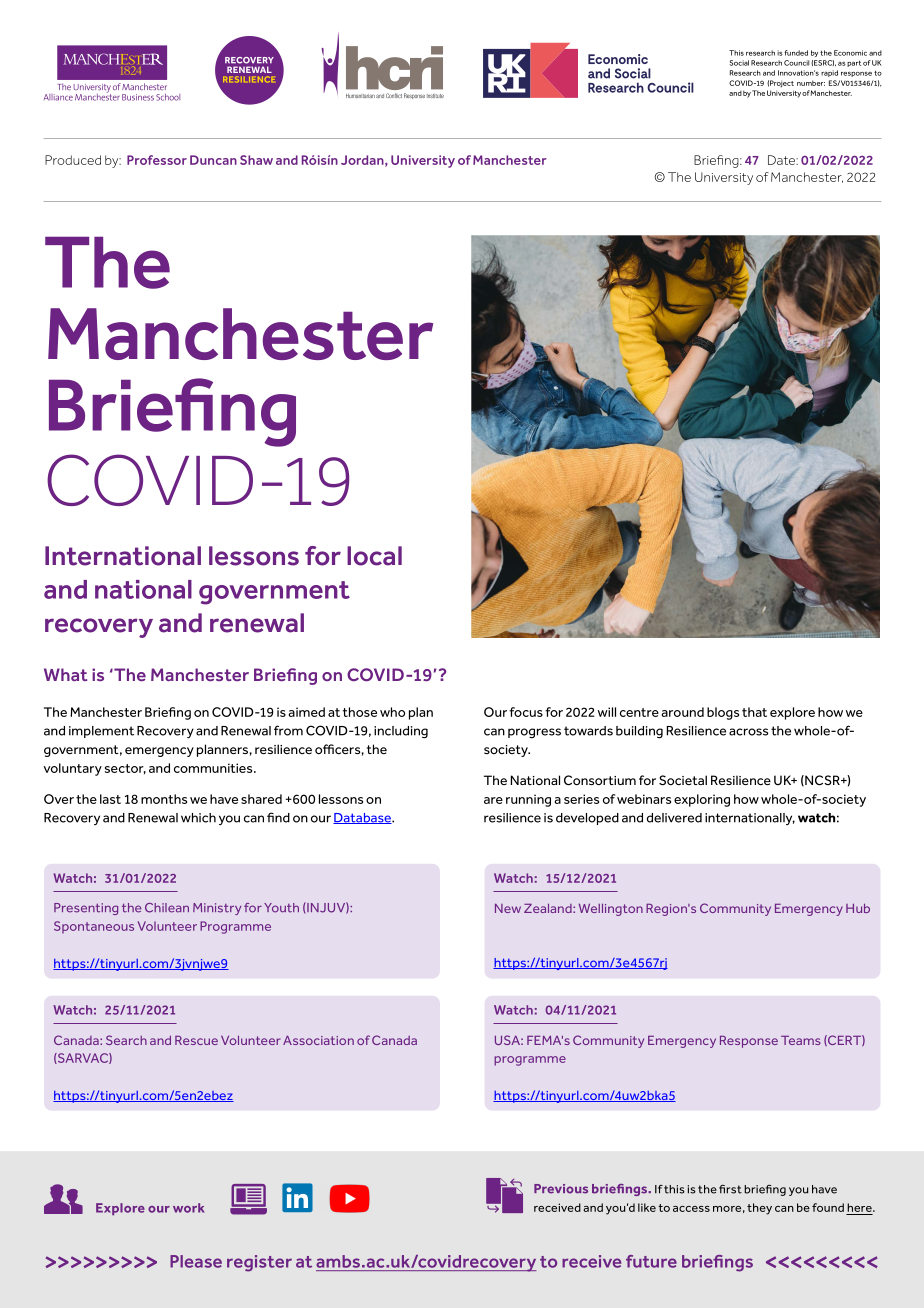 Image resolution: width=924 pixels, height=1308 pixels. What do you see at coordinates (549, 908) in the screenshot?
I see `Zealand` at bounding box center [549, 908].
